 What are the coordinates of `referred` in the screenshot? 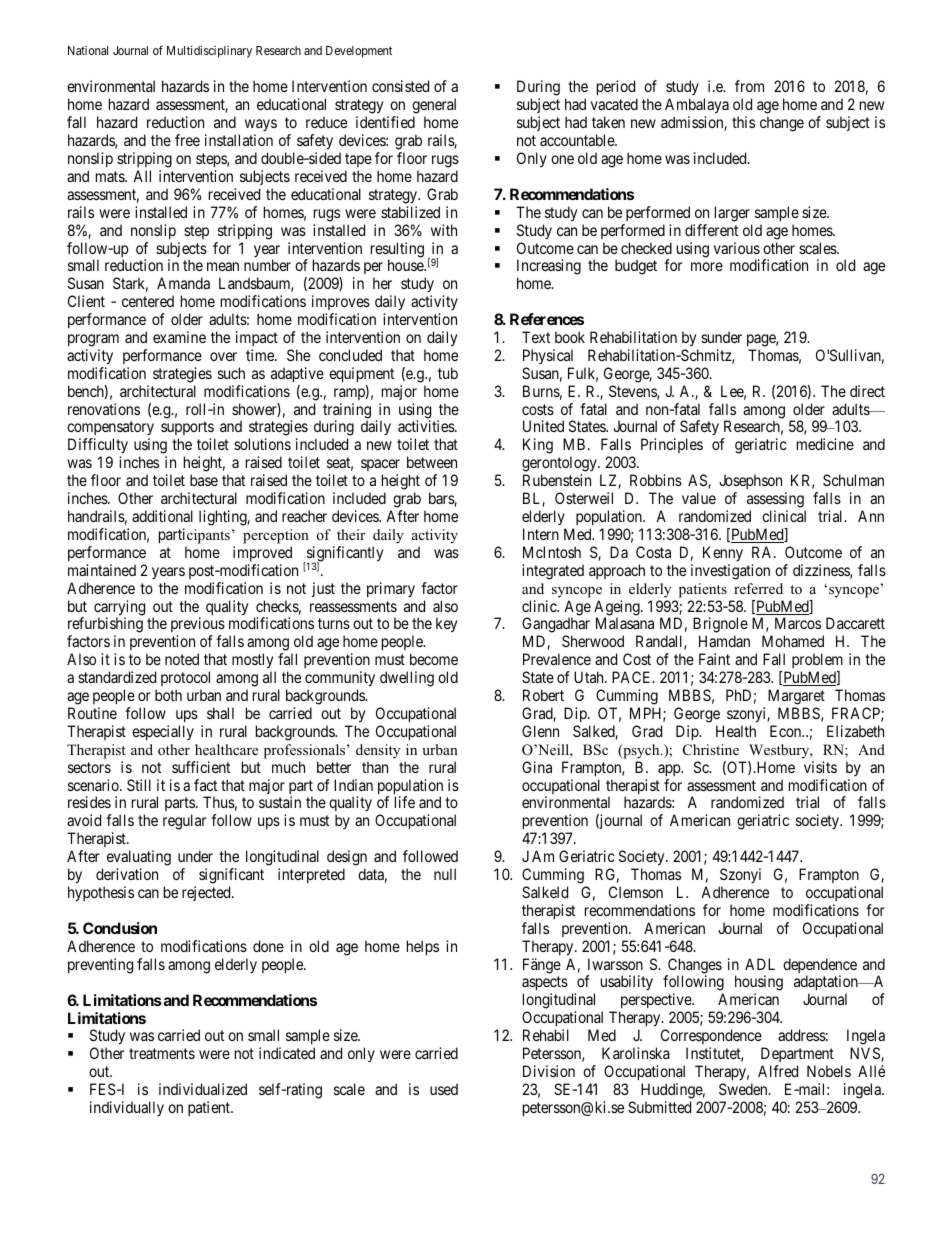 It's located at (758, 588).
